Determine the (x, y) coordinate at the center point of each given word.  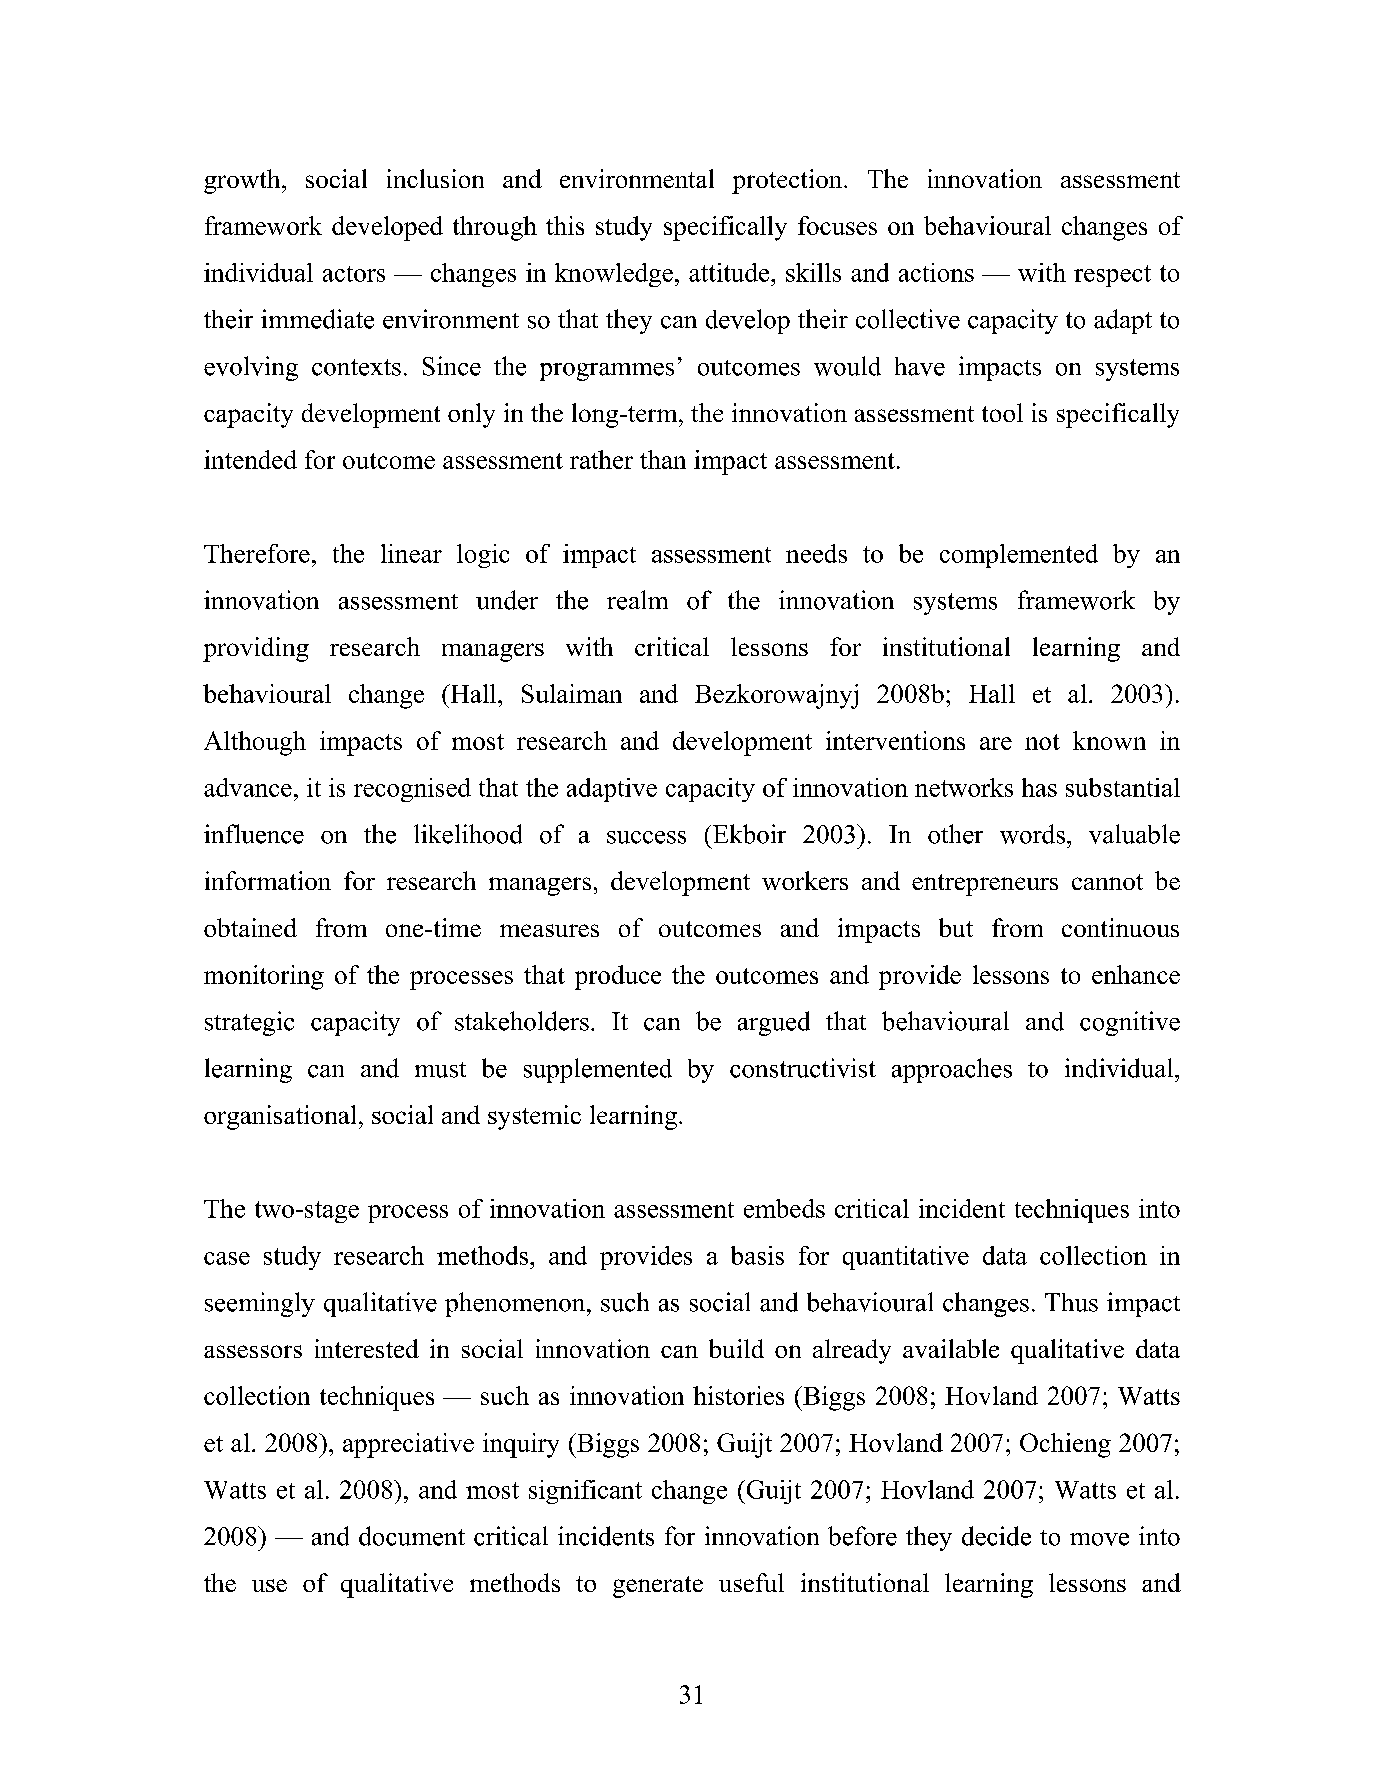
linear (411, 553)
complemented (1019, 556)
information (268, 880)
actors (354, 274)
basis (757, 1255)
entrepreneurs (985, 885)
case (227, 1258)
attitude (730, 272)
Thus (1071, 1302)
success (646, 837)
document (412, 1536)
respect (1112, 276)
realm (637, 600)
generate (658, 1587)
